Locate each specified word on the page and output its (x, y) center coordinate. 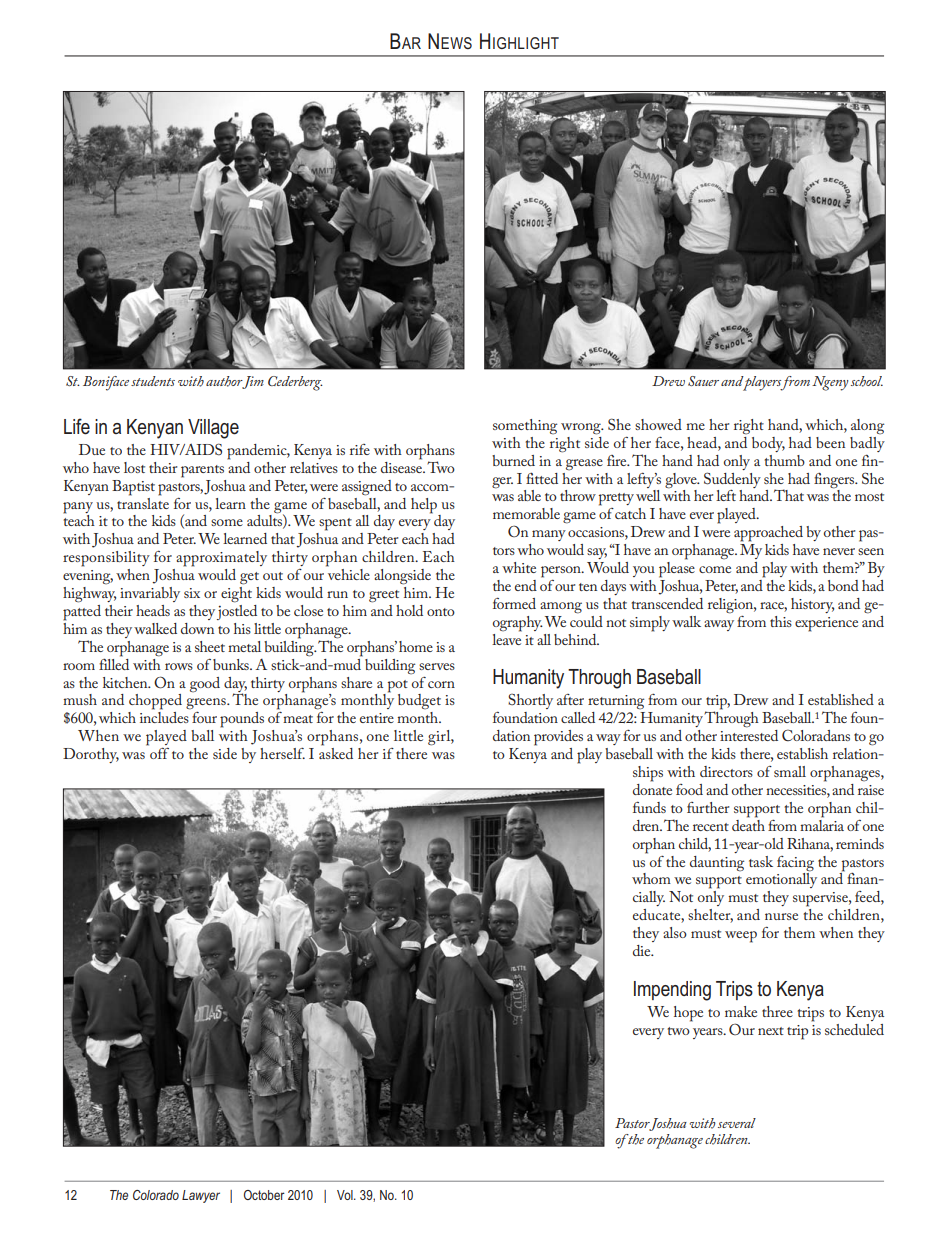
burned (513, 460)
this (781, 621)
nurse (781, 916)
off (158, 752)
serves (437, 666)
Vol (346, 1195)
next (771, 1031)
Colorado (156, 1195)
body (768, 444)
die (643, 950)
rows (179, 666)
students (153, 381)
